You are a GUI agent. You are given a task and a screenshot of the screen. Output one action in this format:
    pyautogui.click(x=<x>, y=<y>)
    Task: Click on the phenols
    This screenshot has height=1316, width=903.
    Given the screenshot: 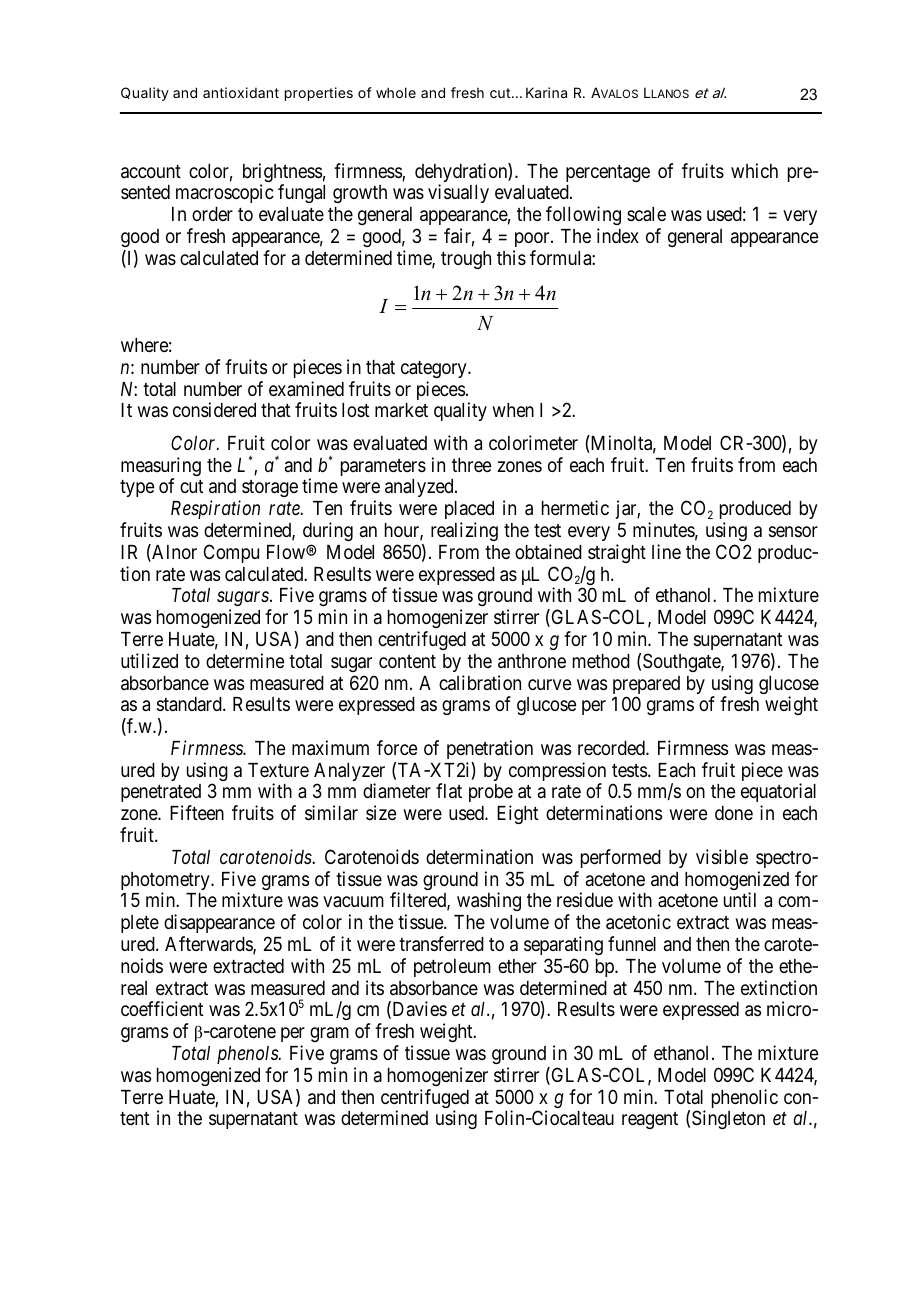 What is the action you would take?
    pyautogui.click(x=249, y=1055)
